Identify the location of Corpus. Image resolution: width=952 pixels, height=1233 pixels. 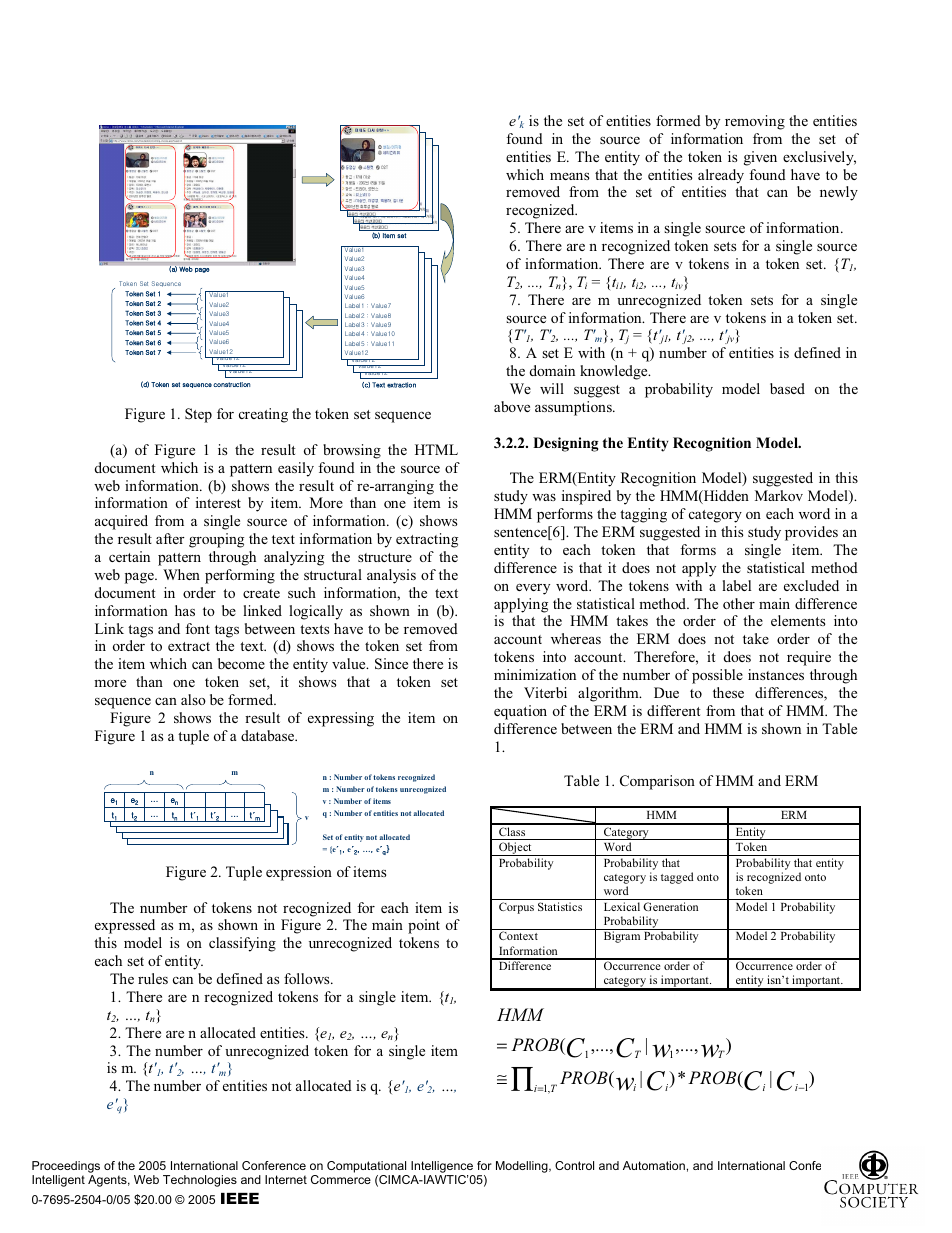
(516, 908).
